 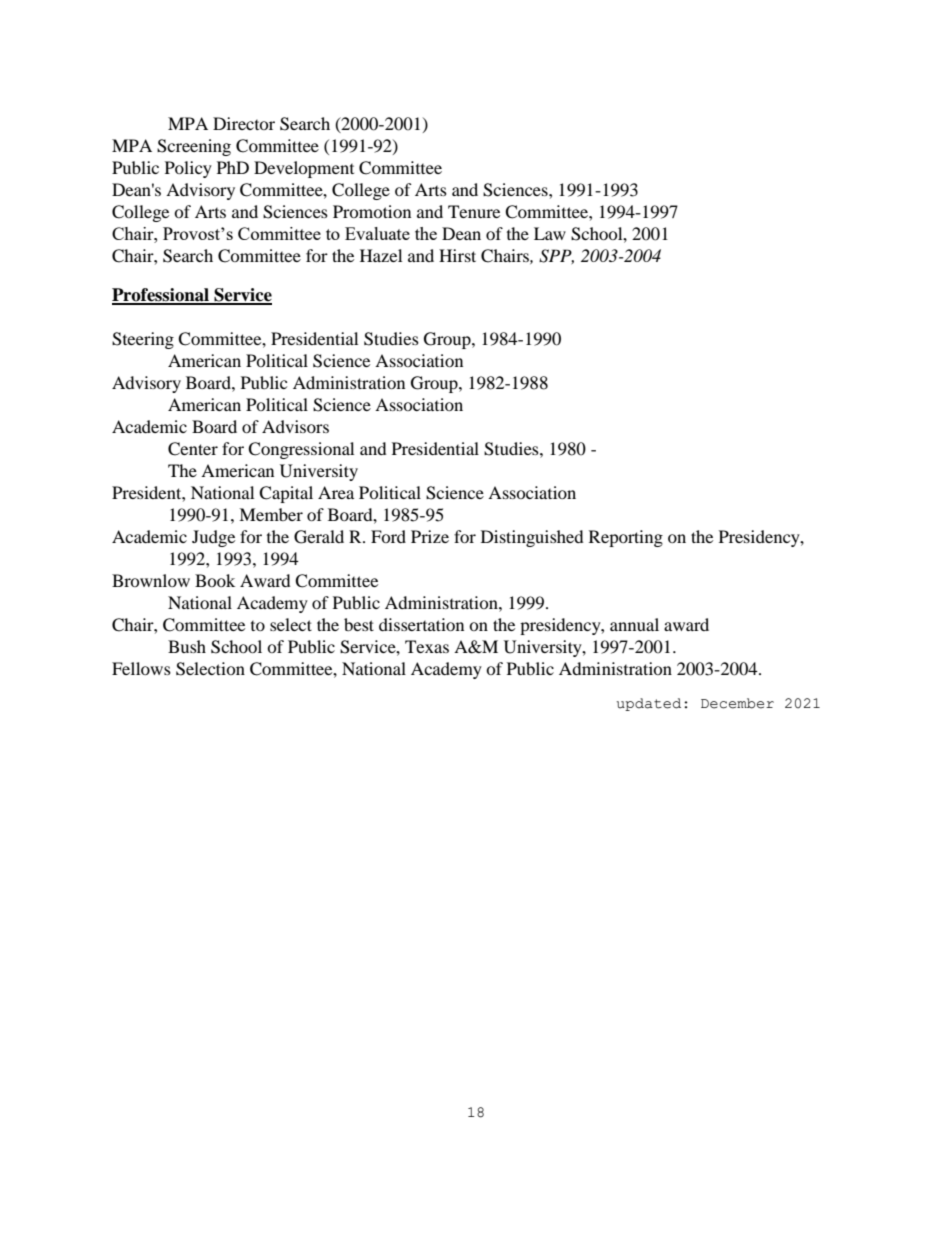 I want to click on Reporting, so click(x=626, y=538).
